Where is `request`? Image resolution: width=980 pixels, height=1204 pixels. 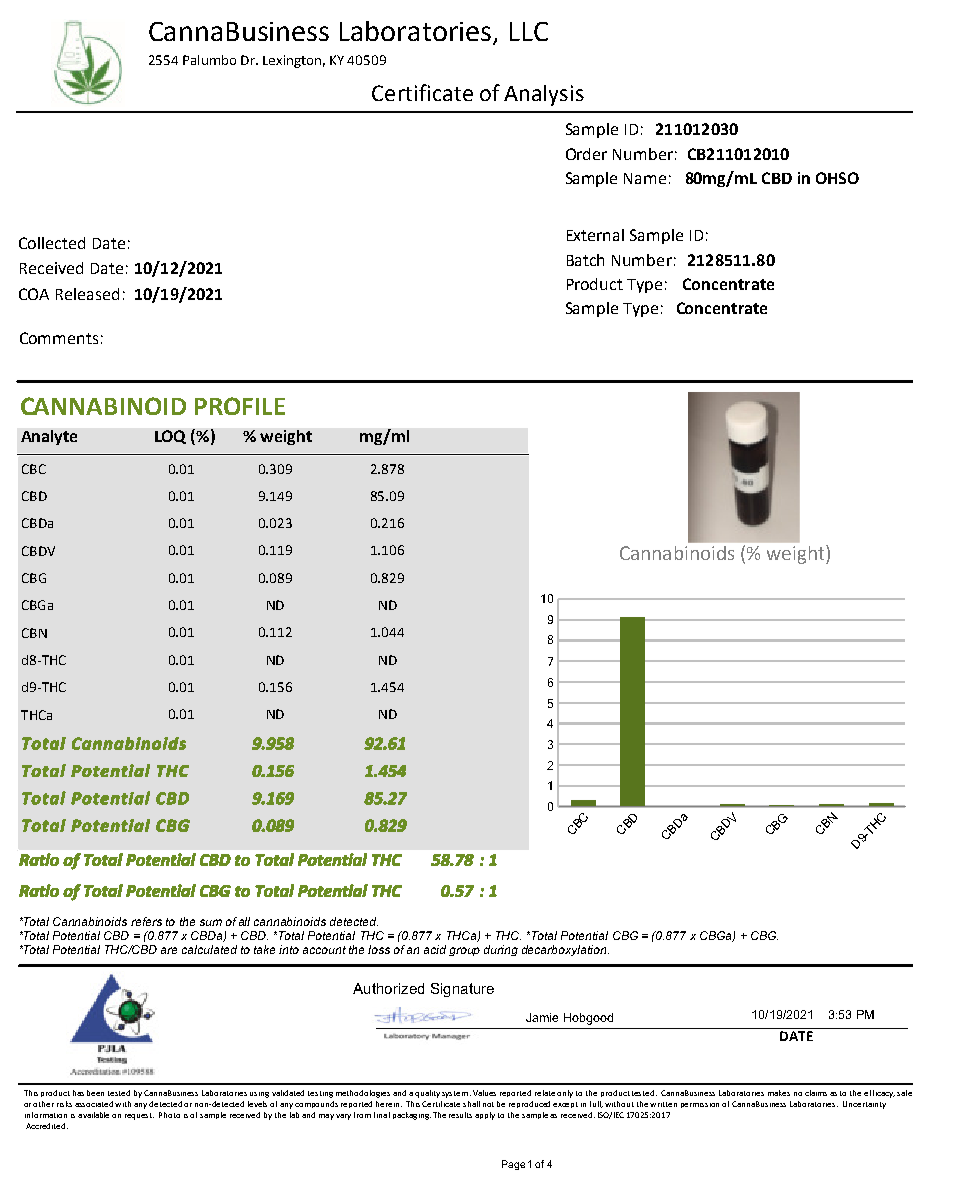
request is located at coordinates (139, 1116).
